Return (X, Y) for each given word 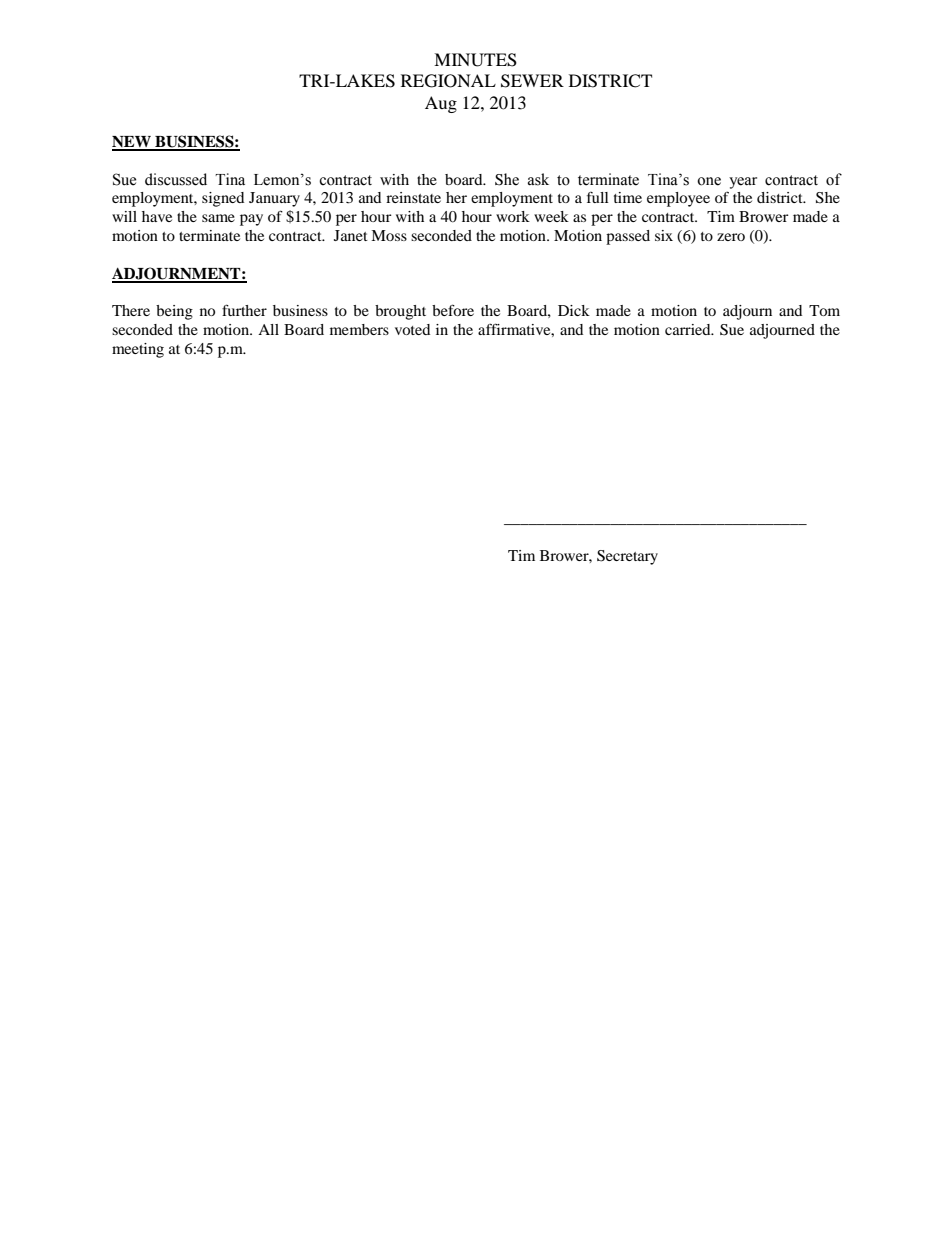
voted (412, 329)
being (174, 312)
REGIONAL (448, 81)
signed (223, 199)
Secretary (627, 557)
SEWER (532, 81)
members (359, 329)
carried (689, 329)
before (453, 310)
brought (400, 312)
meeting (138, 350)
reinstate (413, 197)
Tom (824, 310)
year (743, 183)
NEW (132, 143)
